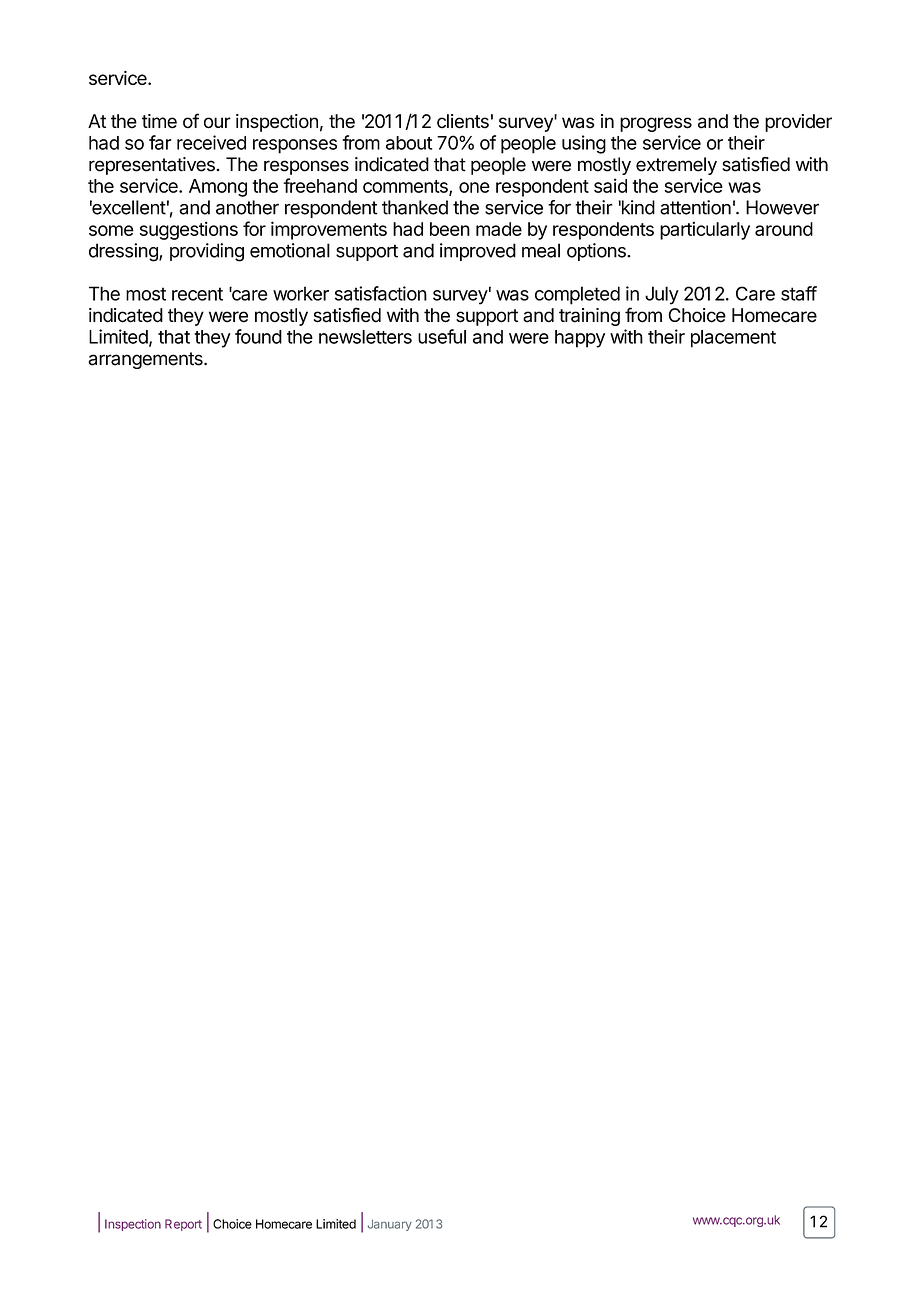 This screenshot has width=924, height=1308. I want to click on Report, so click(183, 1225).
